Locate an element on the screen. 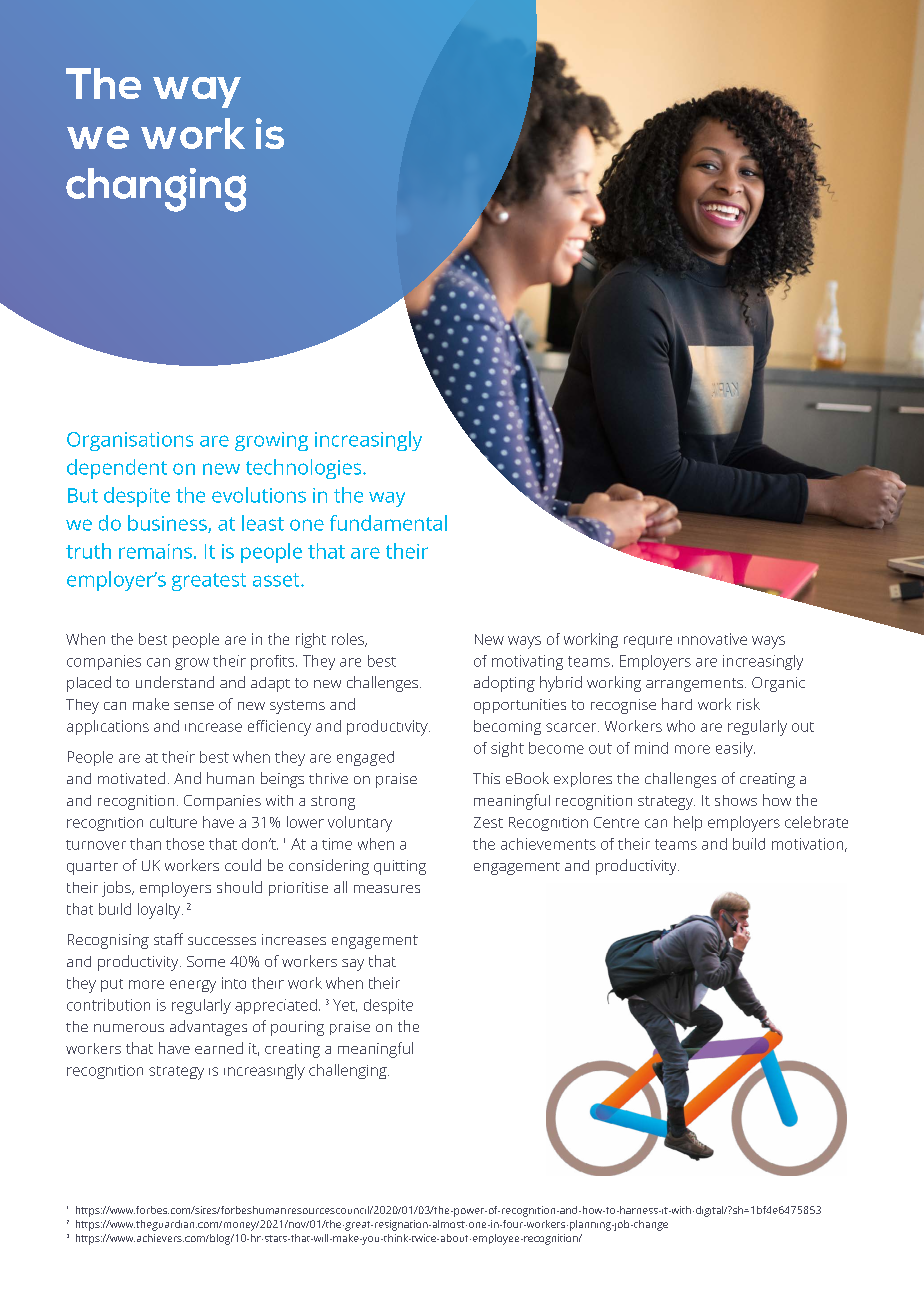 Image resolution: width=924 pixels, height=1308 pixels. innovative is located at coordinates (712, 639).
